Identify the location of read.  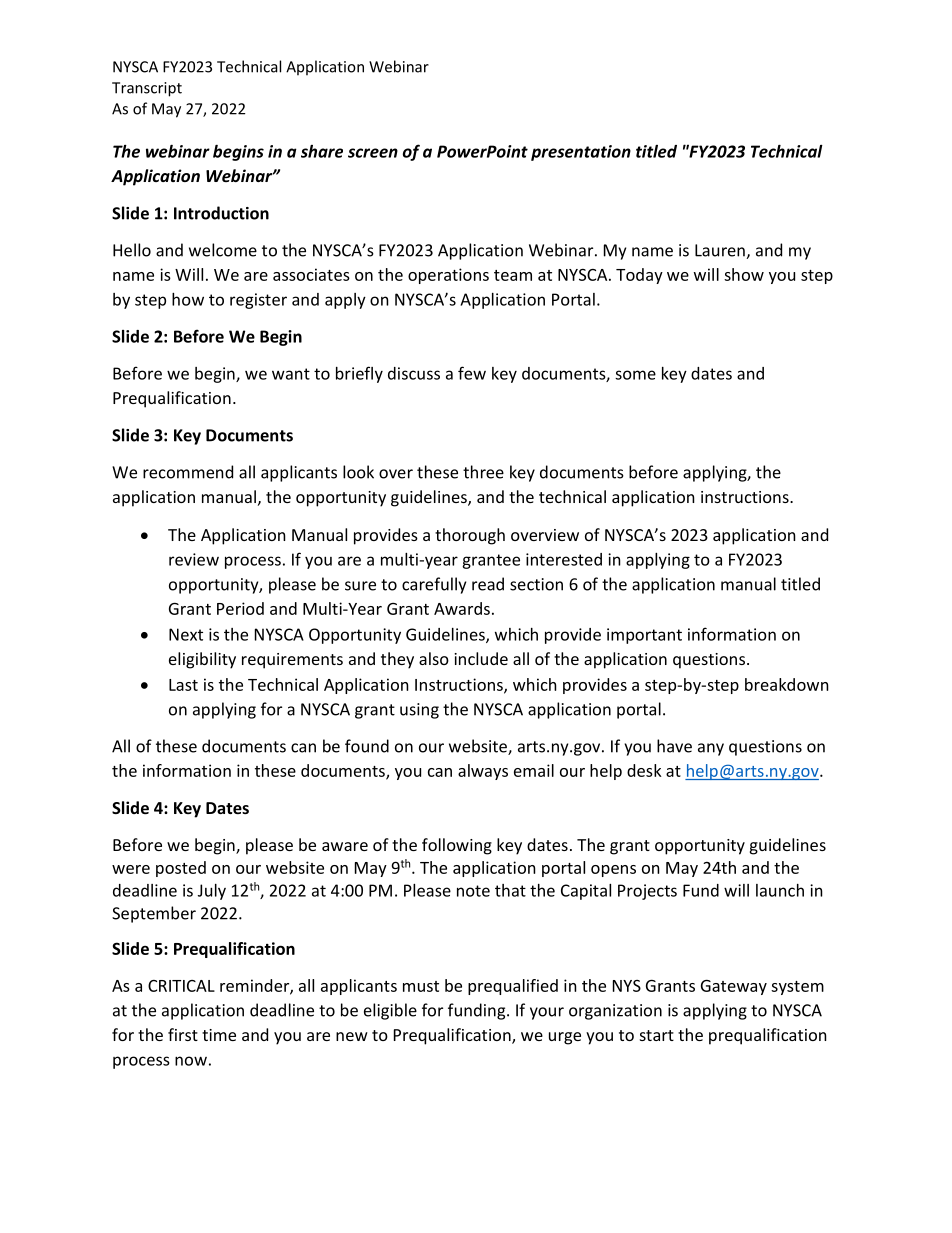
(488, 584).
